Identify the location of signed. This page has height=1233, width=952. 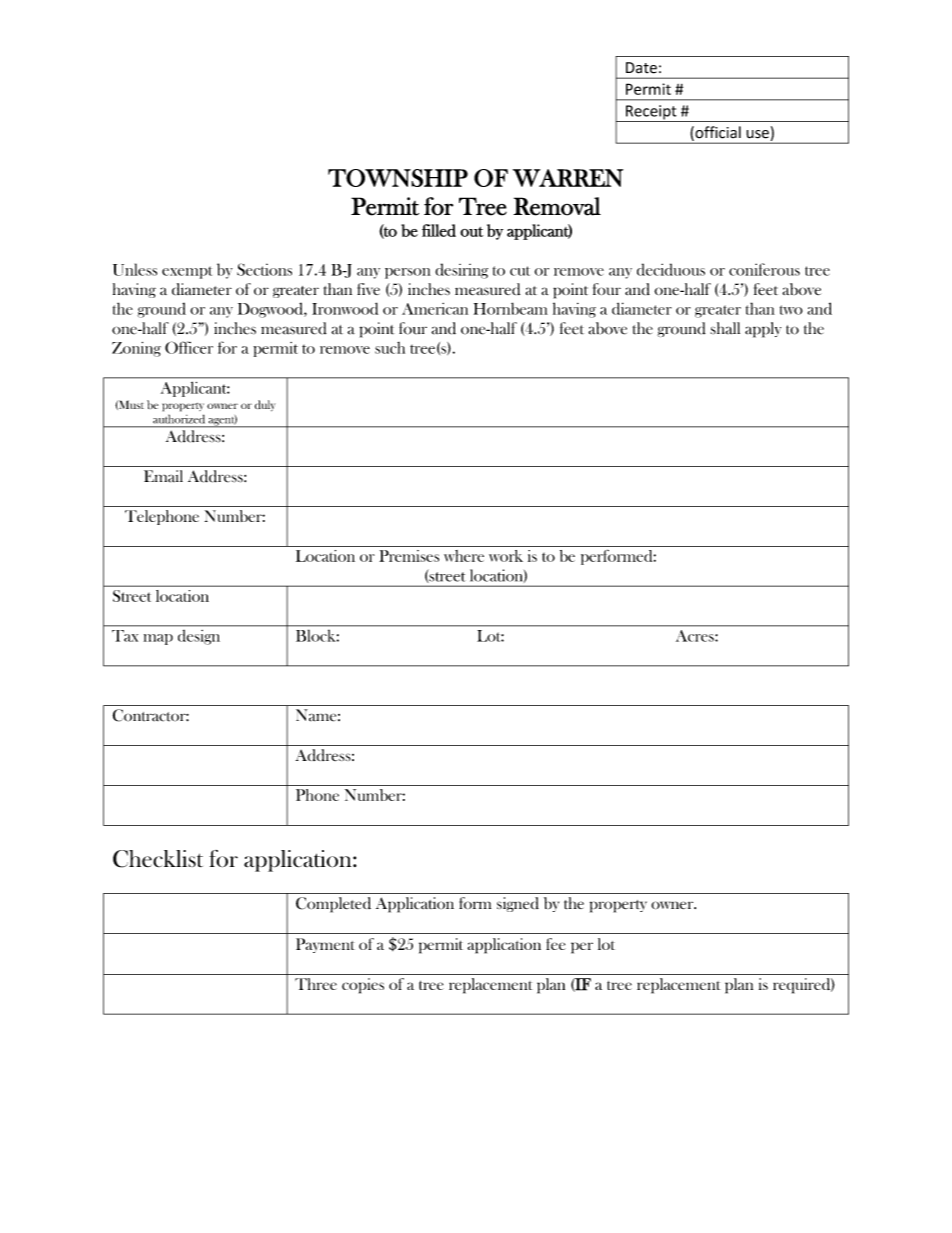
(518, 904).
